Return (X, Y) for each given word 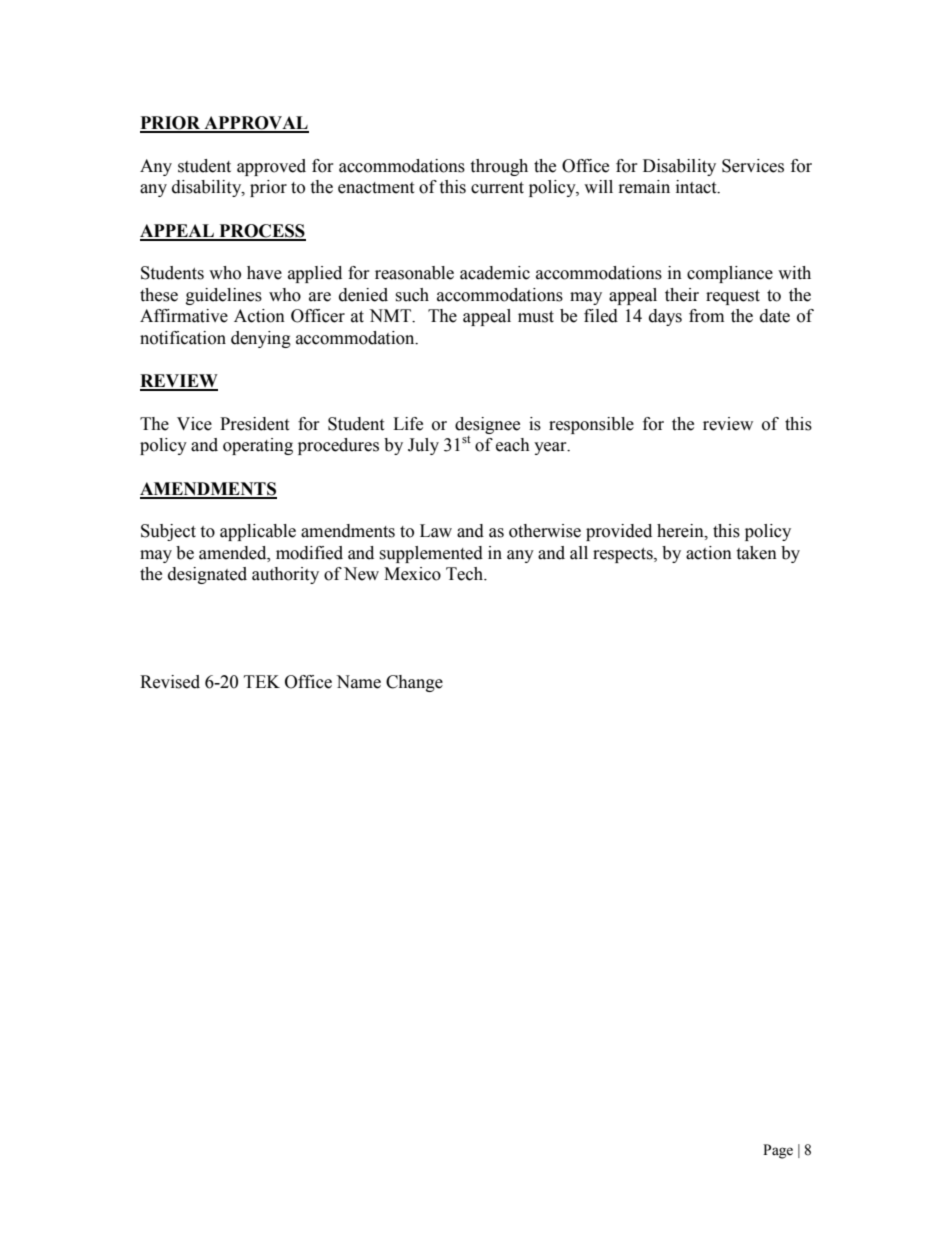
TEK (262, 681)
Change (414, 683)
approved (271, 167)
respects (624, 555)
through (499, 167)
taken (756, 553)
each (513, 445)
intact (697, 187)
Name (358, 682)
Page (778, 1151)
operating (258, 446)
